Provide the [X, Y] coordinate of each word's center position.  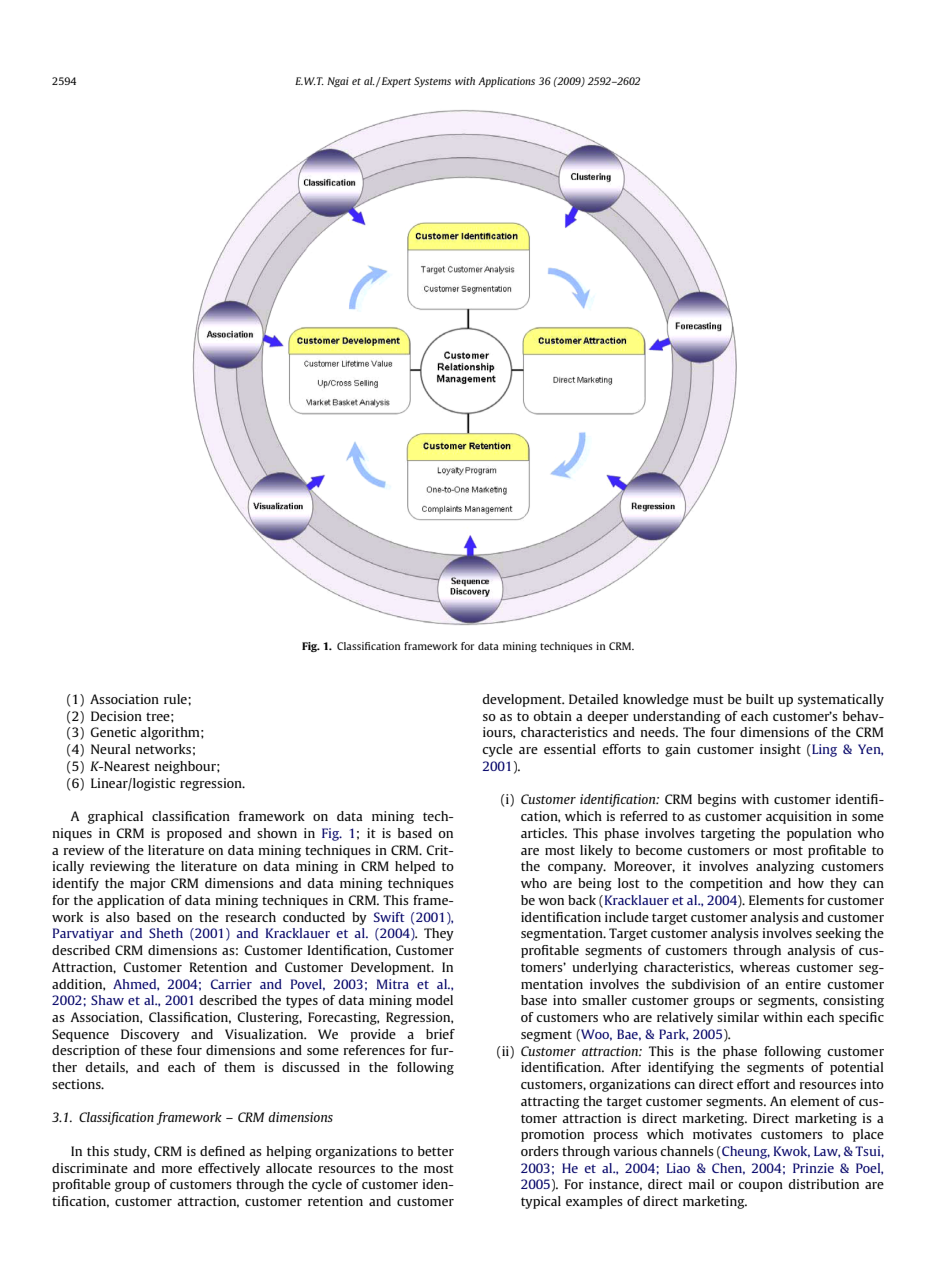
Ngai [338, 82]
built [760, 699]
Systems [432, 82]
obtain [552, 716]
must [708, 699]
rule [176, 699]
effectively [229, 1169]
